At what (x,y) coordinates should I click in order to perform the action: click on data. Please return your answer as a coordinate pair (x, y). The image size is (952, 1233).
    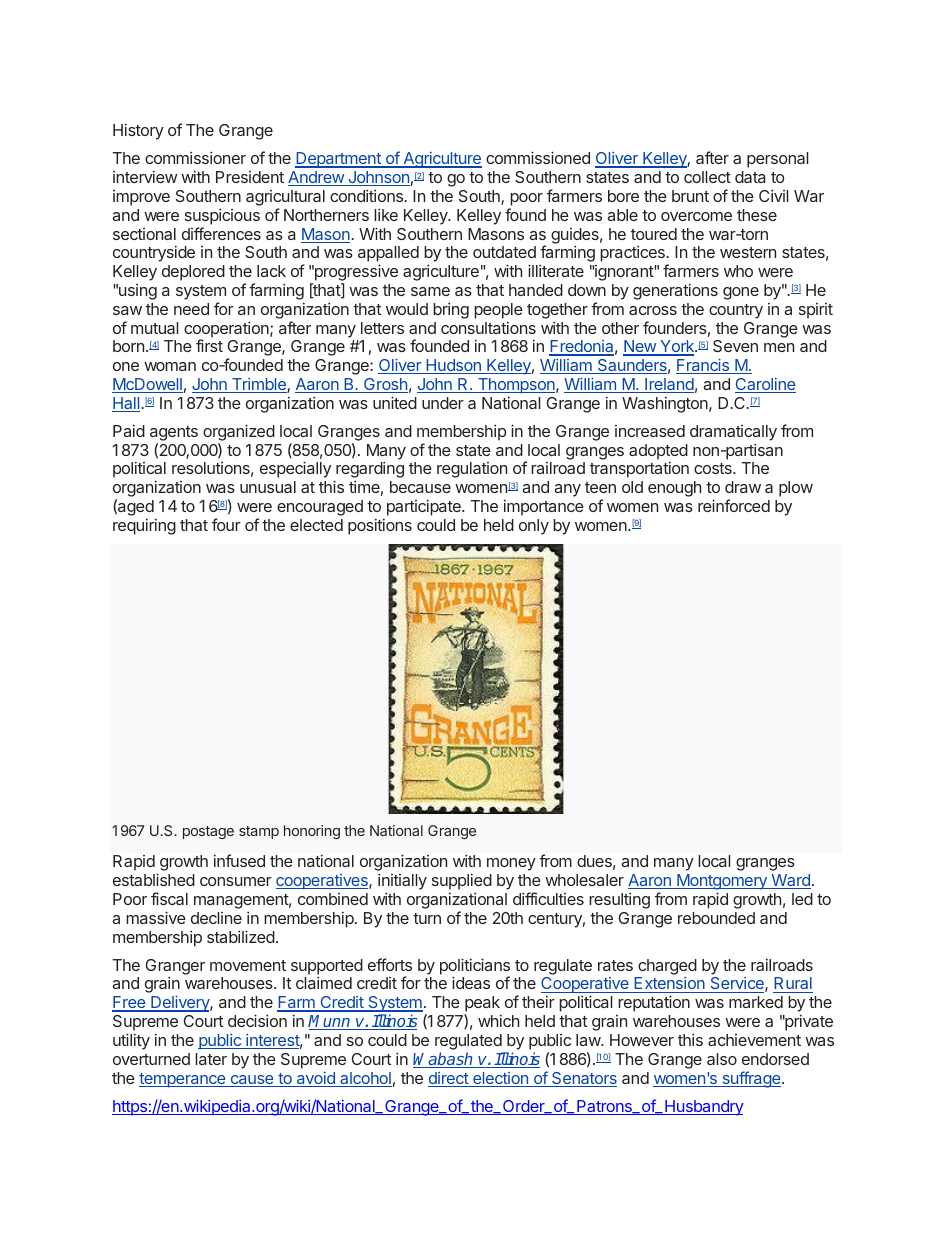
    Looking at the image, I should click on (750, 177).
